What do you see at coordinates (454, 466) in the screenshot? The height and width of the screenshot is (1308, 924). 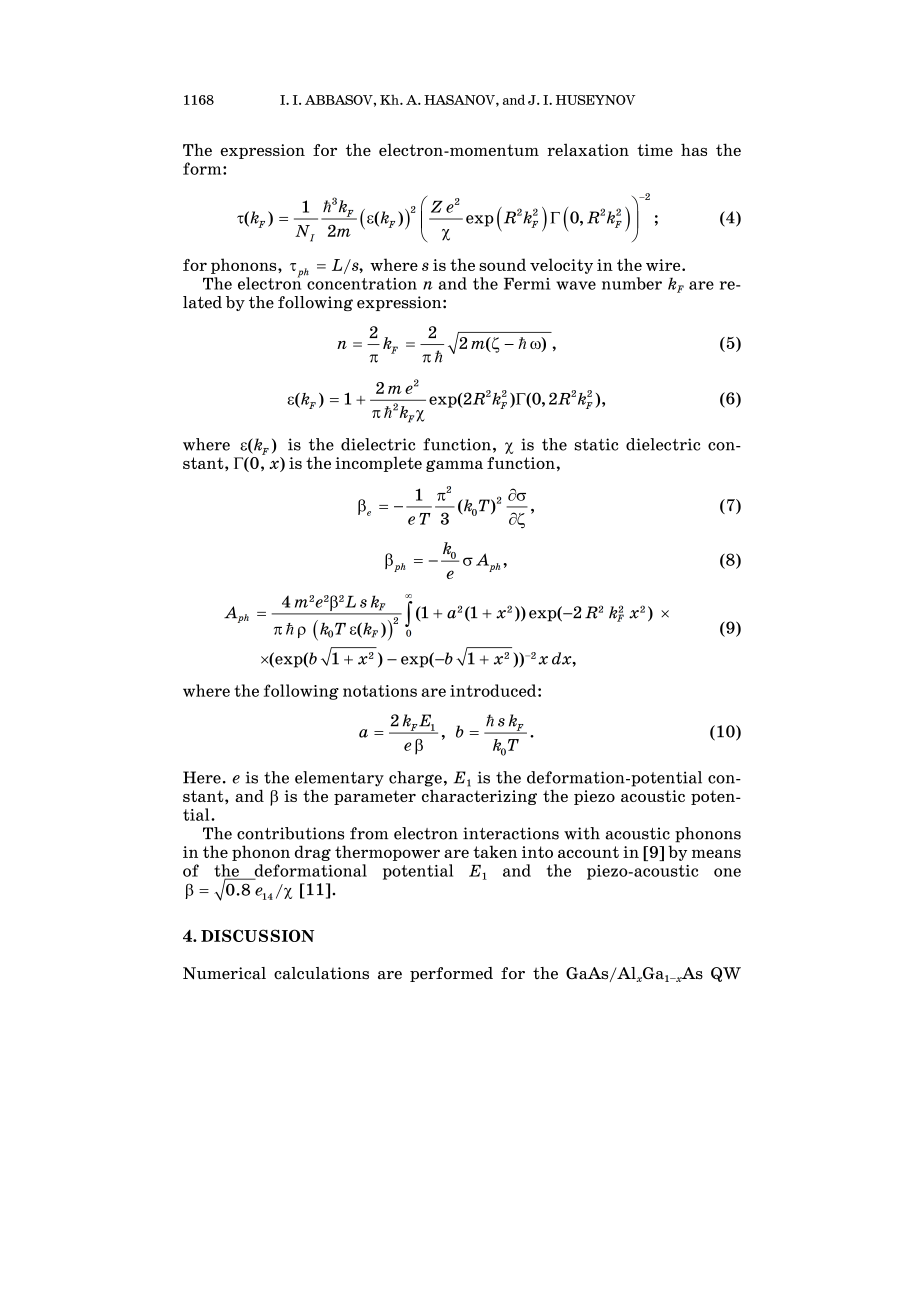 I see `gamma` at bounding box center [454, 466].
